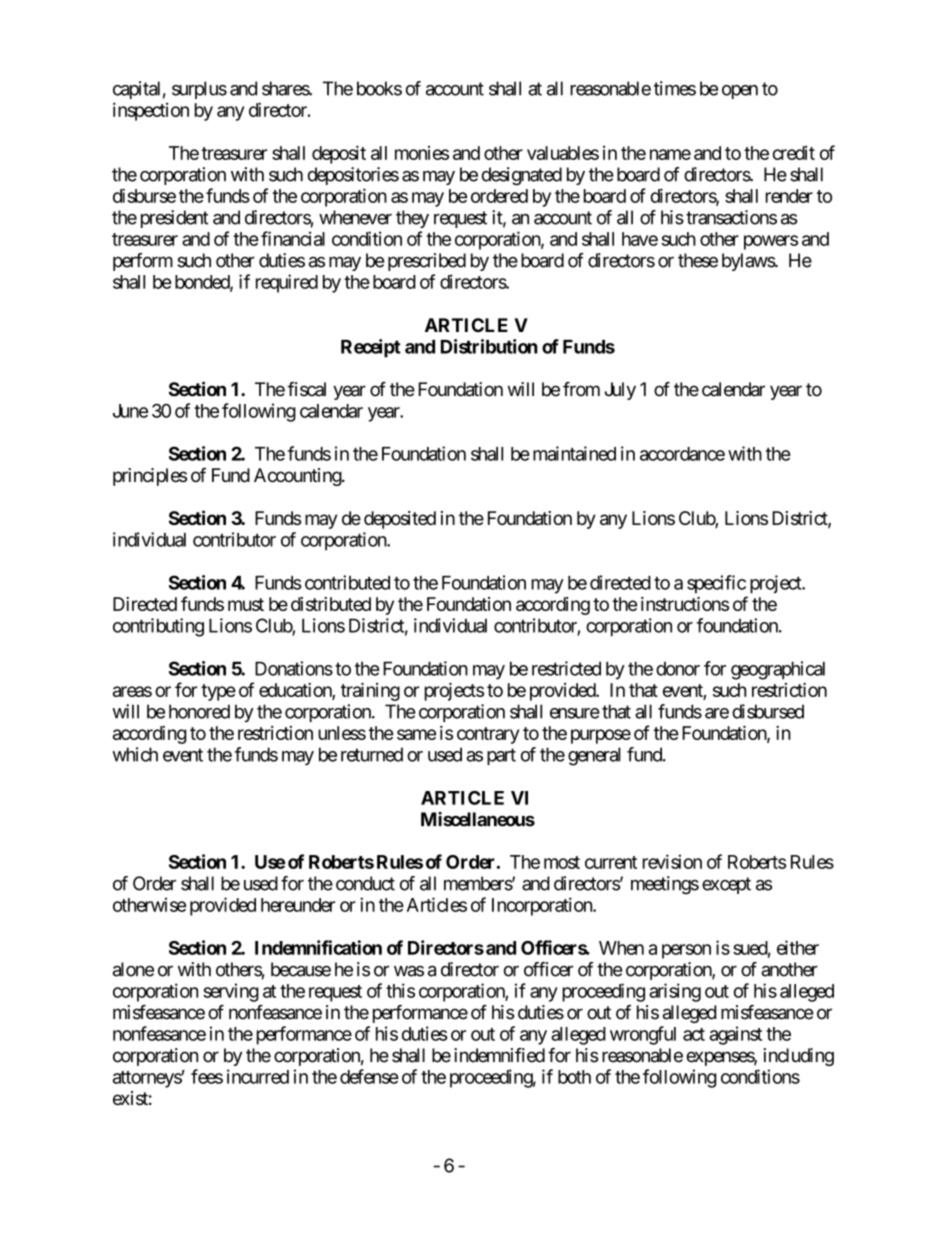  What do you see at coordinates (740, 92) in the screenshot?
I see `open` at bounding box center [740, 92].
